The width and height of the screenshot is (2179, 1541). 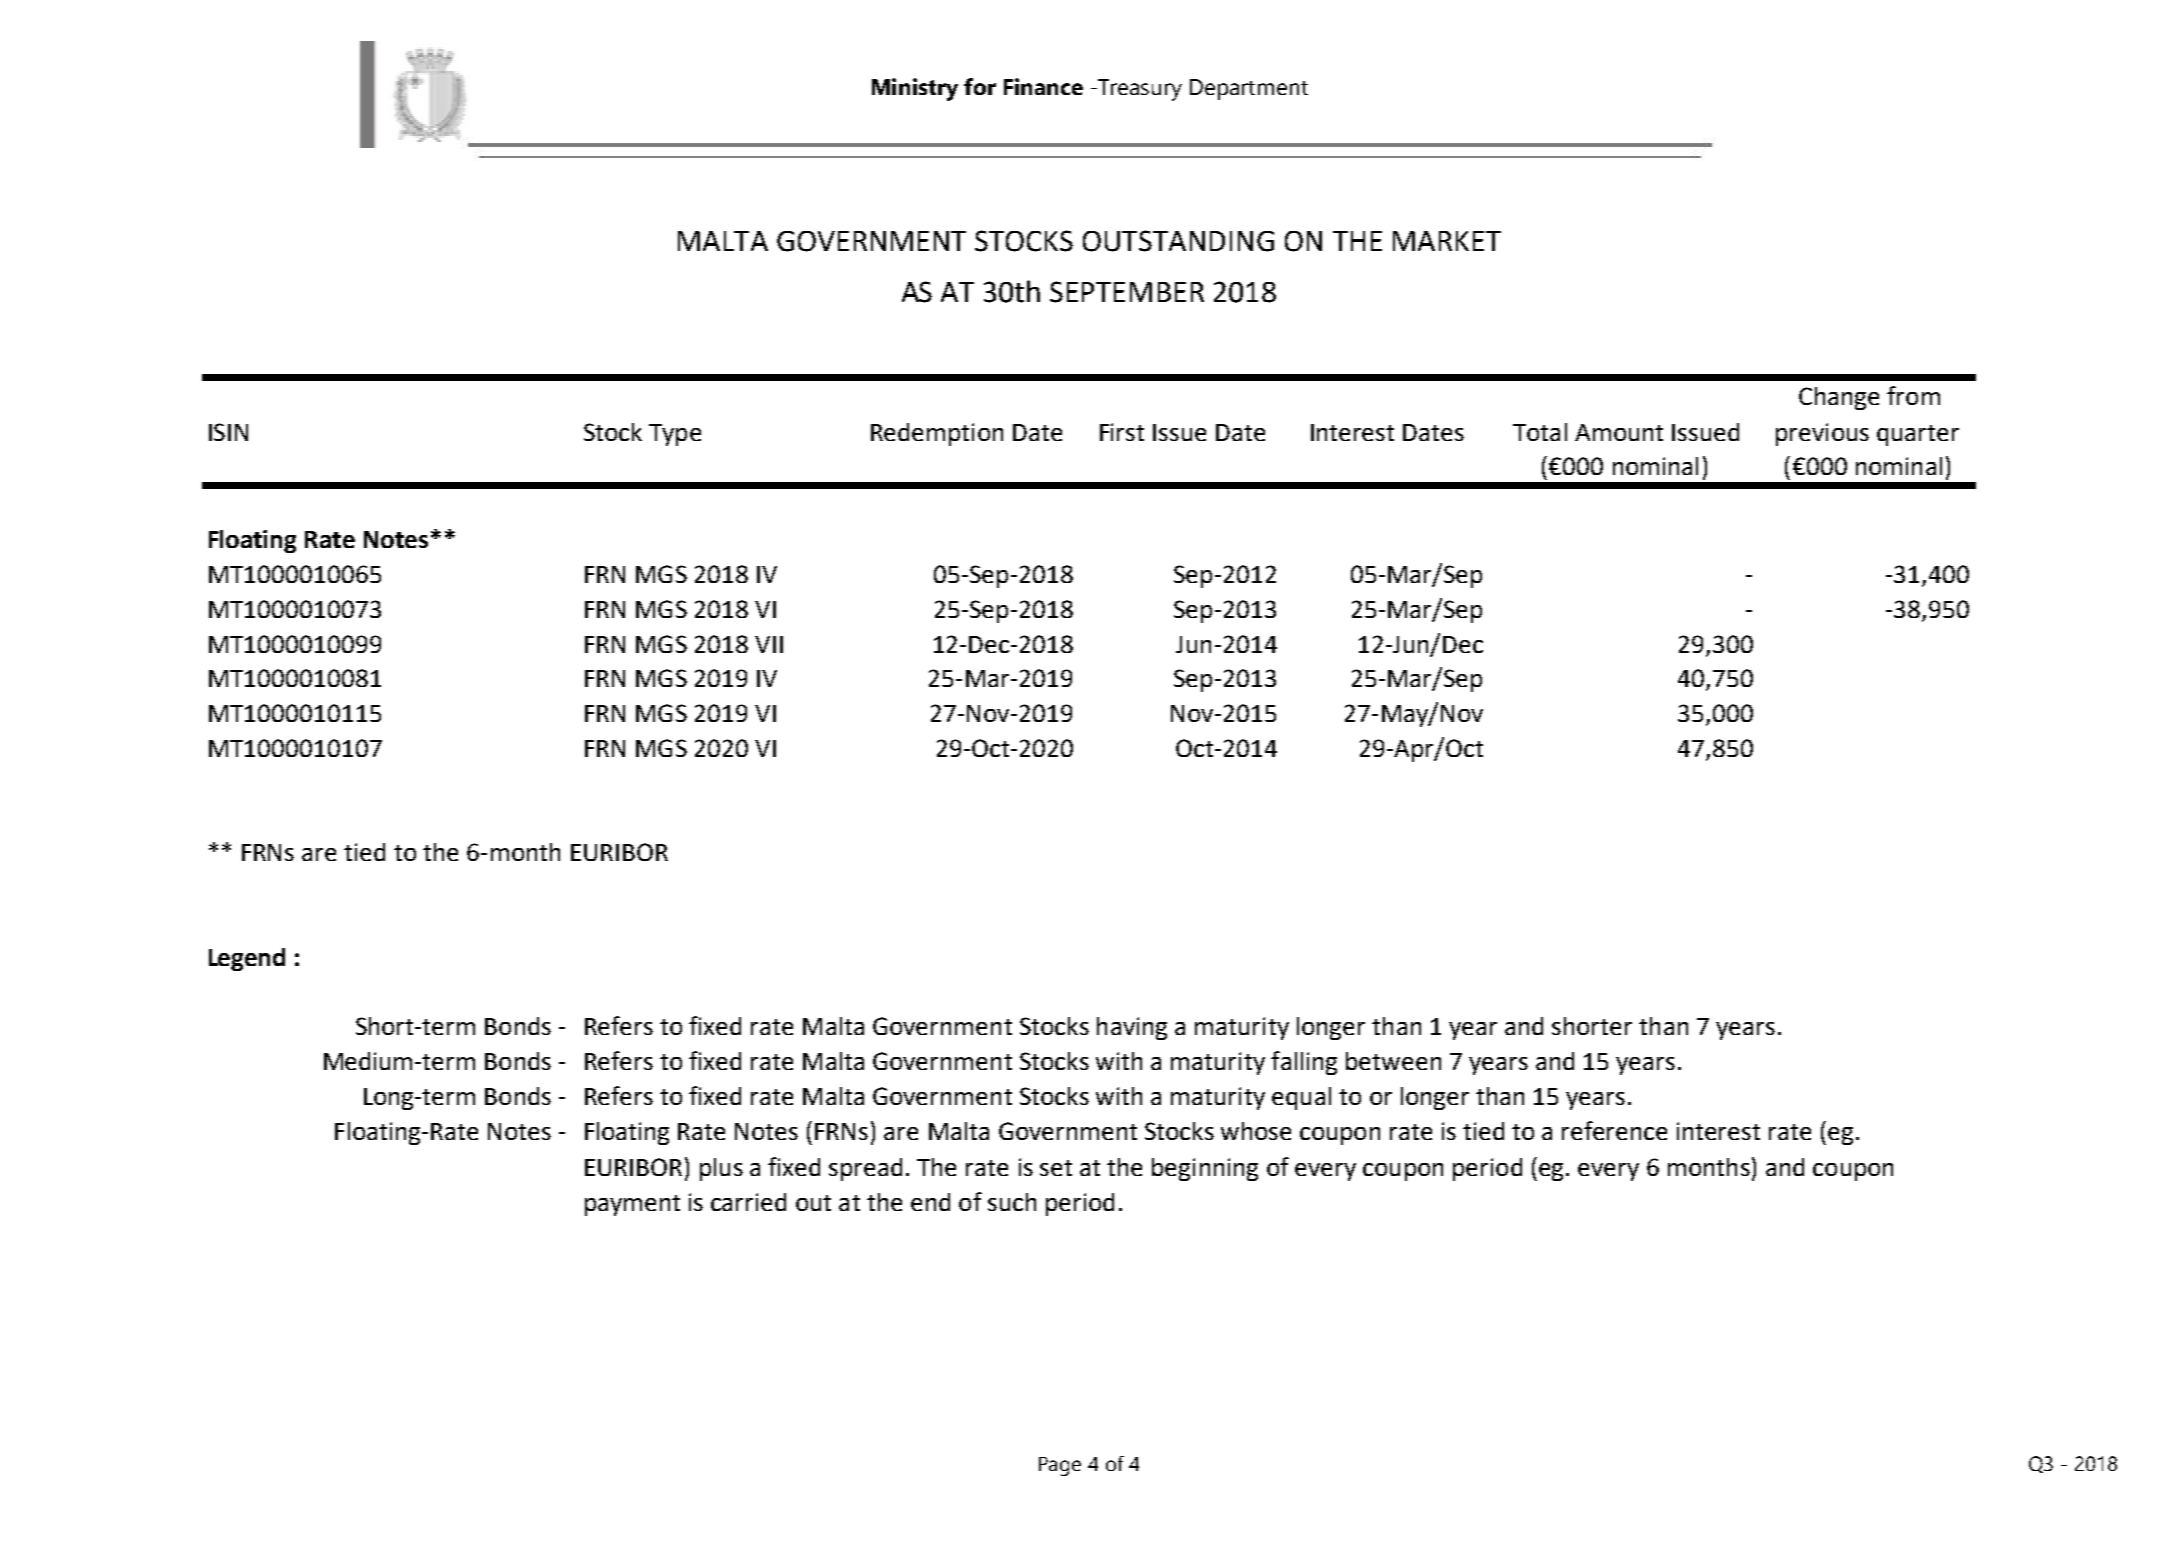 What do you see at coordinates (632, 1205) in the screenshot?
I see `payment` at bounding box center [632, 1205].
